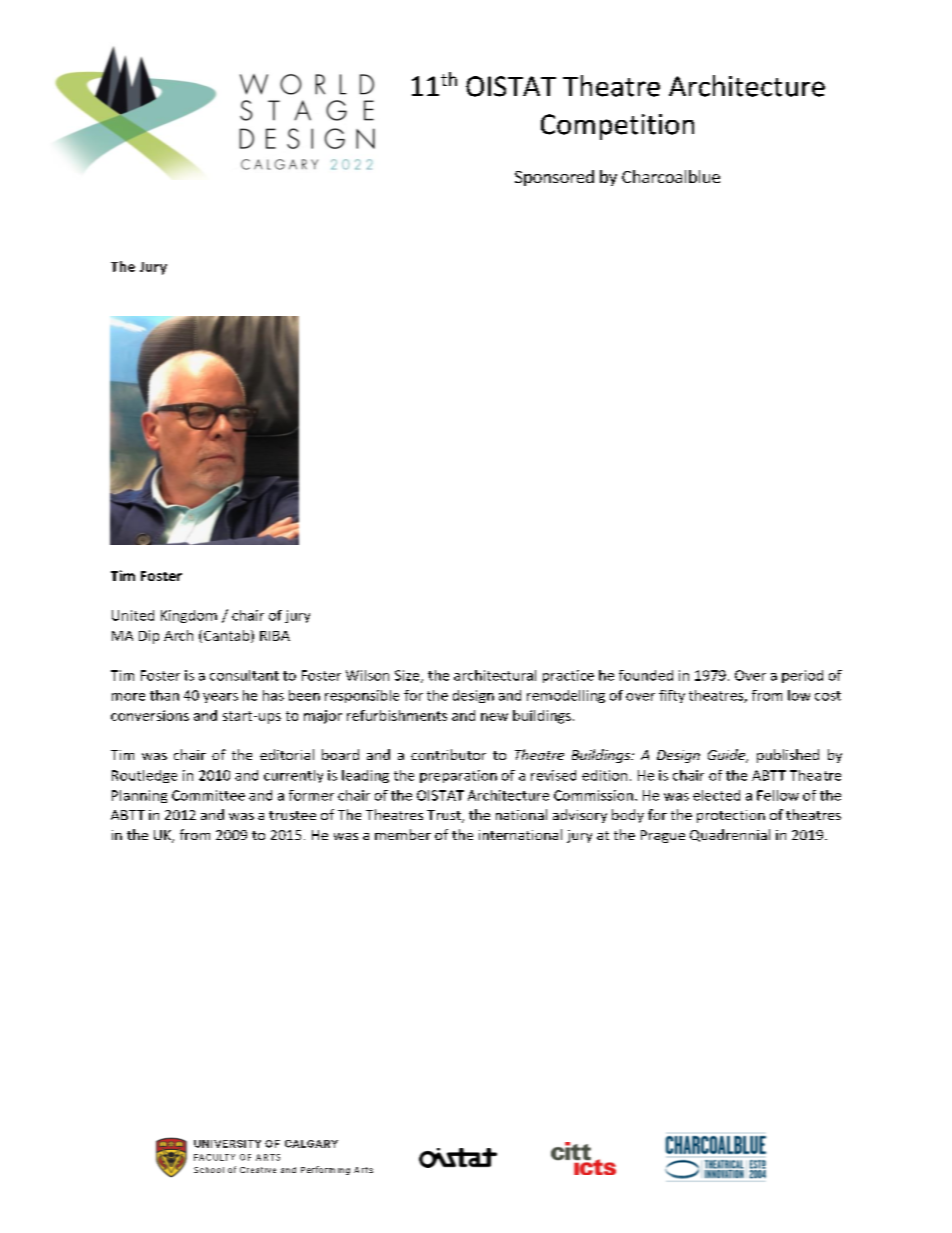 The width and height of the image is (952, 1233). I want to click on CALGARY, so click(311, 1144).
